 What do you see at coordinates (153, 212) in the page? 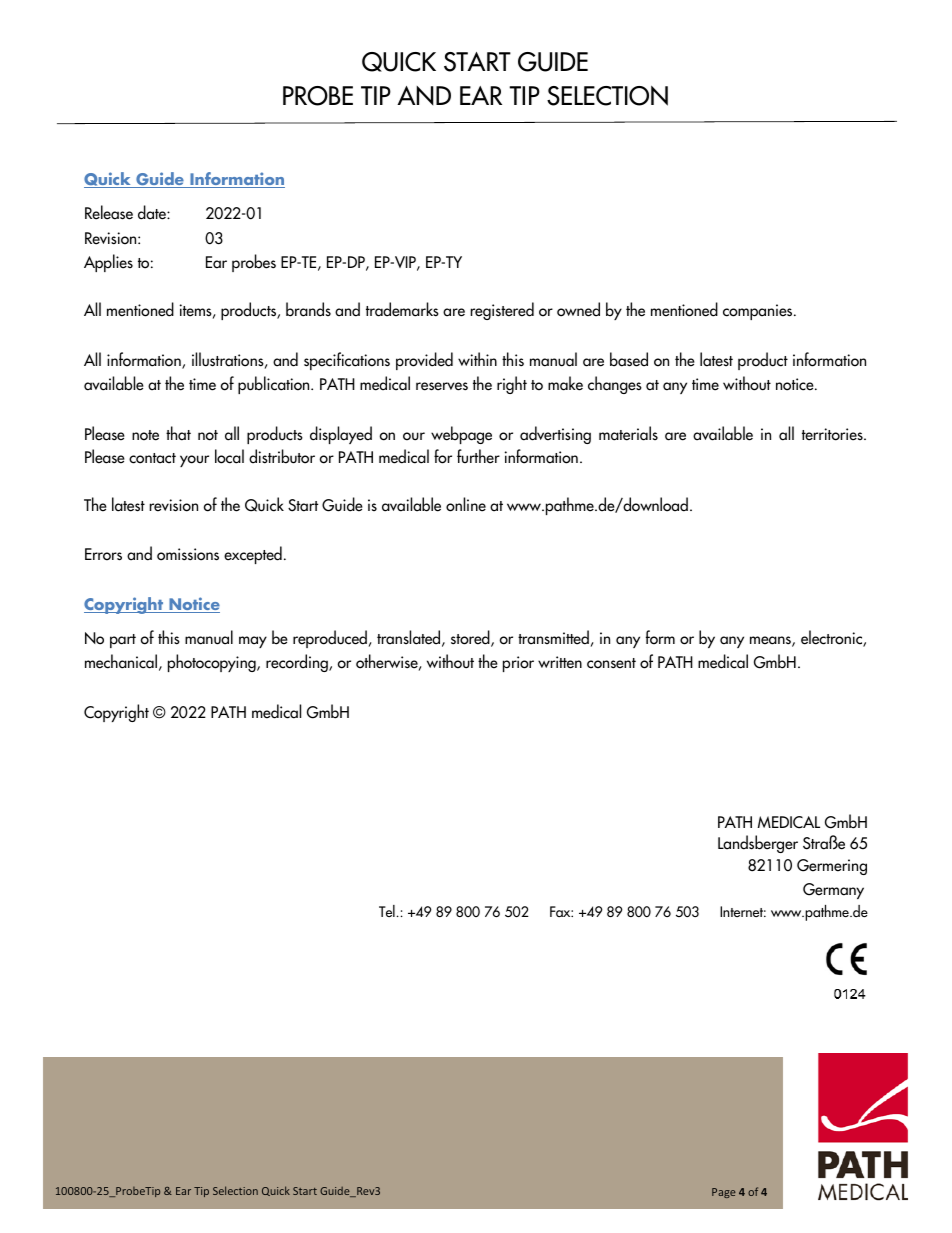
I see `date` at bounding box center [153, 212].
